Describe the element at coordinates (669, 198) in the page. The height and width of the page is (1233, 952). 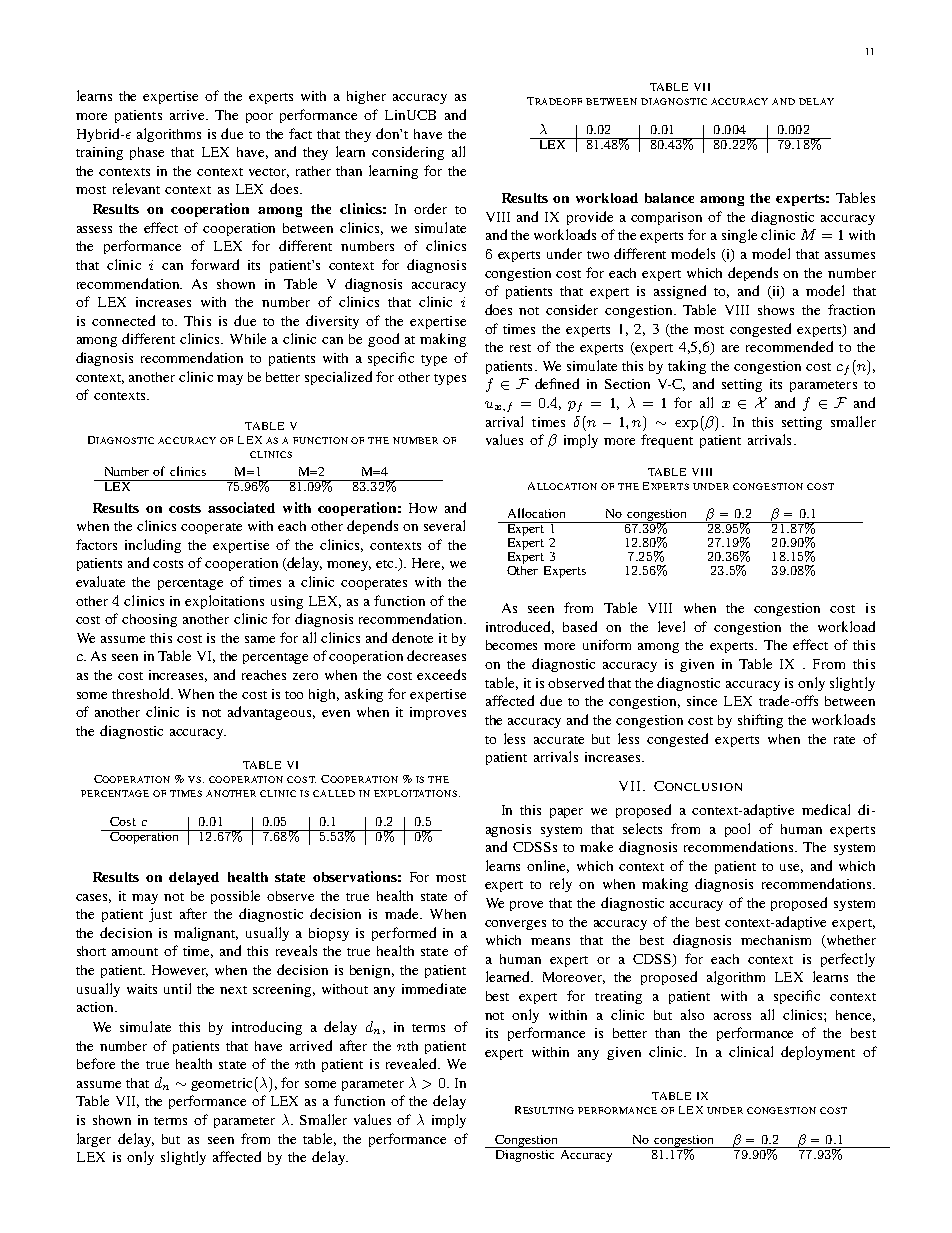
I see `balance` at that location.
